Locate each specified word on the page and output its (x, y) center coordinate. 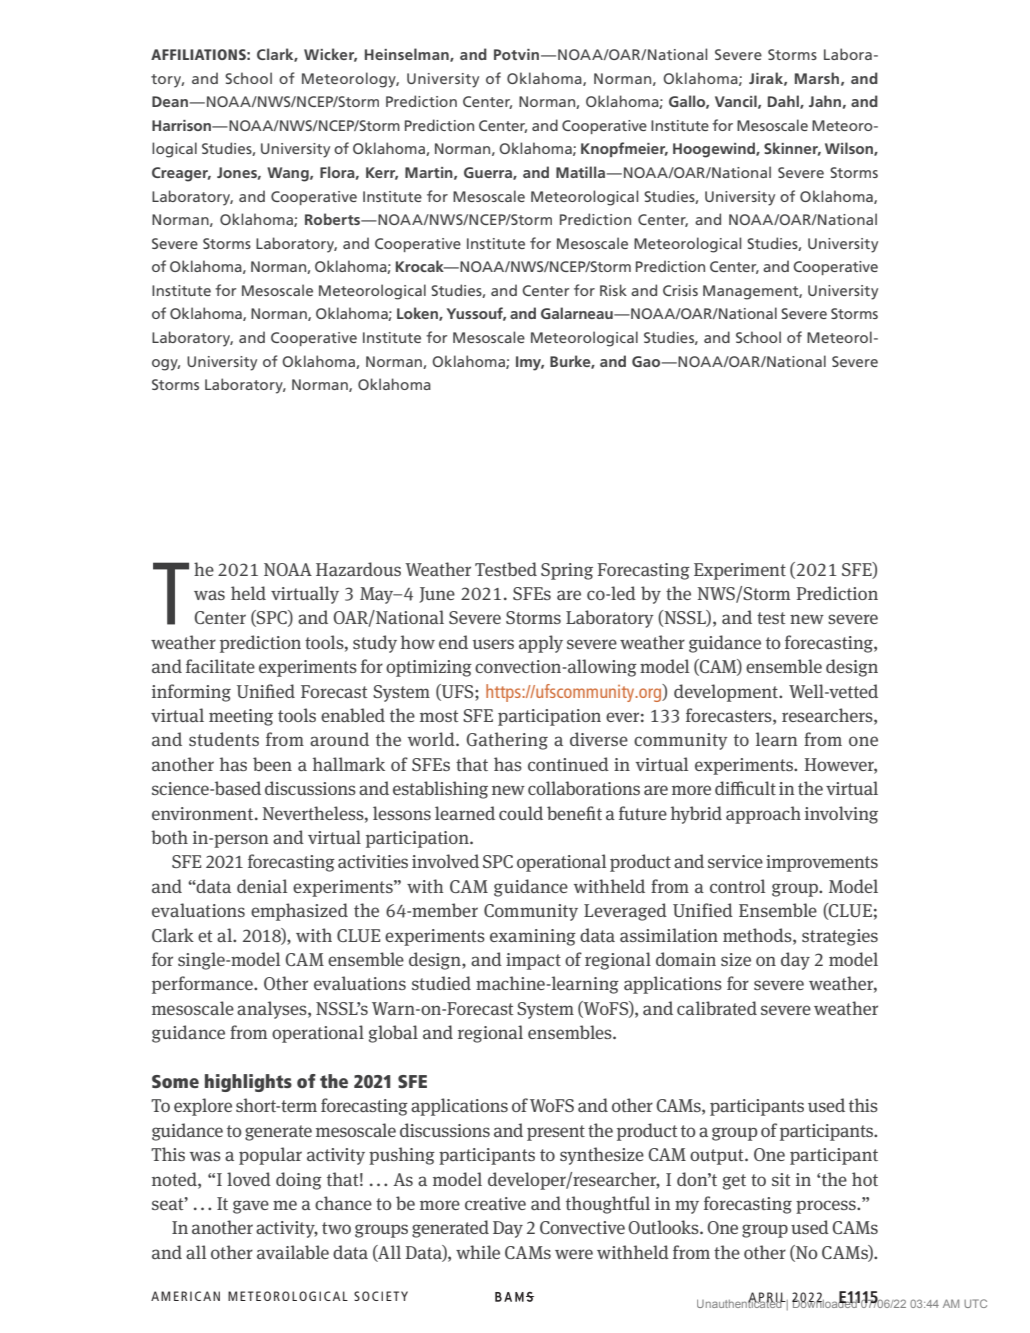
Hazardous (358, 569)
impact (533, 961)
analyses (273, 1010)
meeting (241, 717)
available (293, 1252)
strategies (840, 937)
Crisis (680, 290)
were (574, 1254)
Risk (613, 290)
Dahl (784, 102)
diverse (599, 739)
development (727, 693)
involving (841, 815)
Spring (567, 571)
